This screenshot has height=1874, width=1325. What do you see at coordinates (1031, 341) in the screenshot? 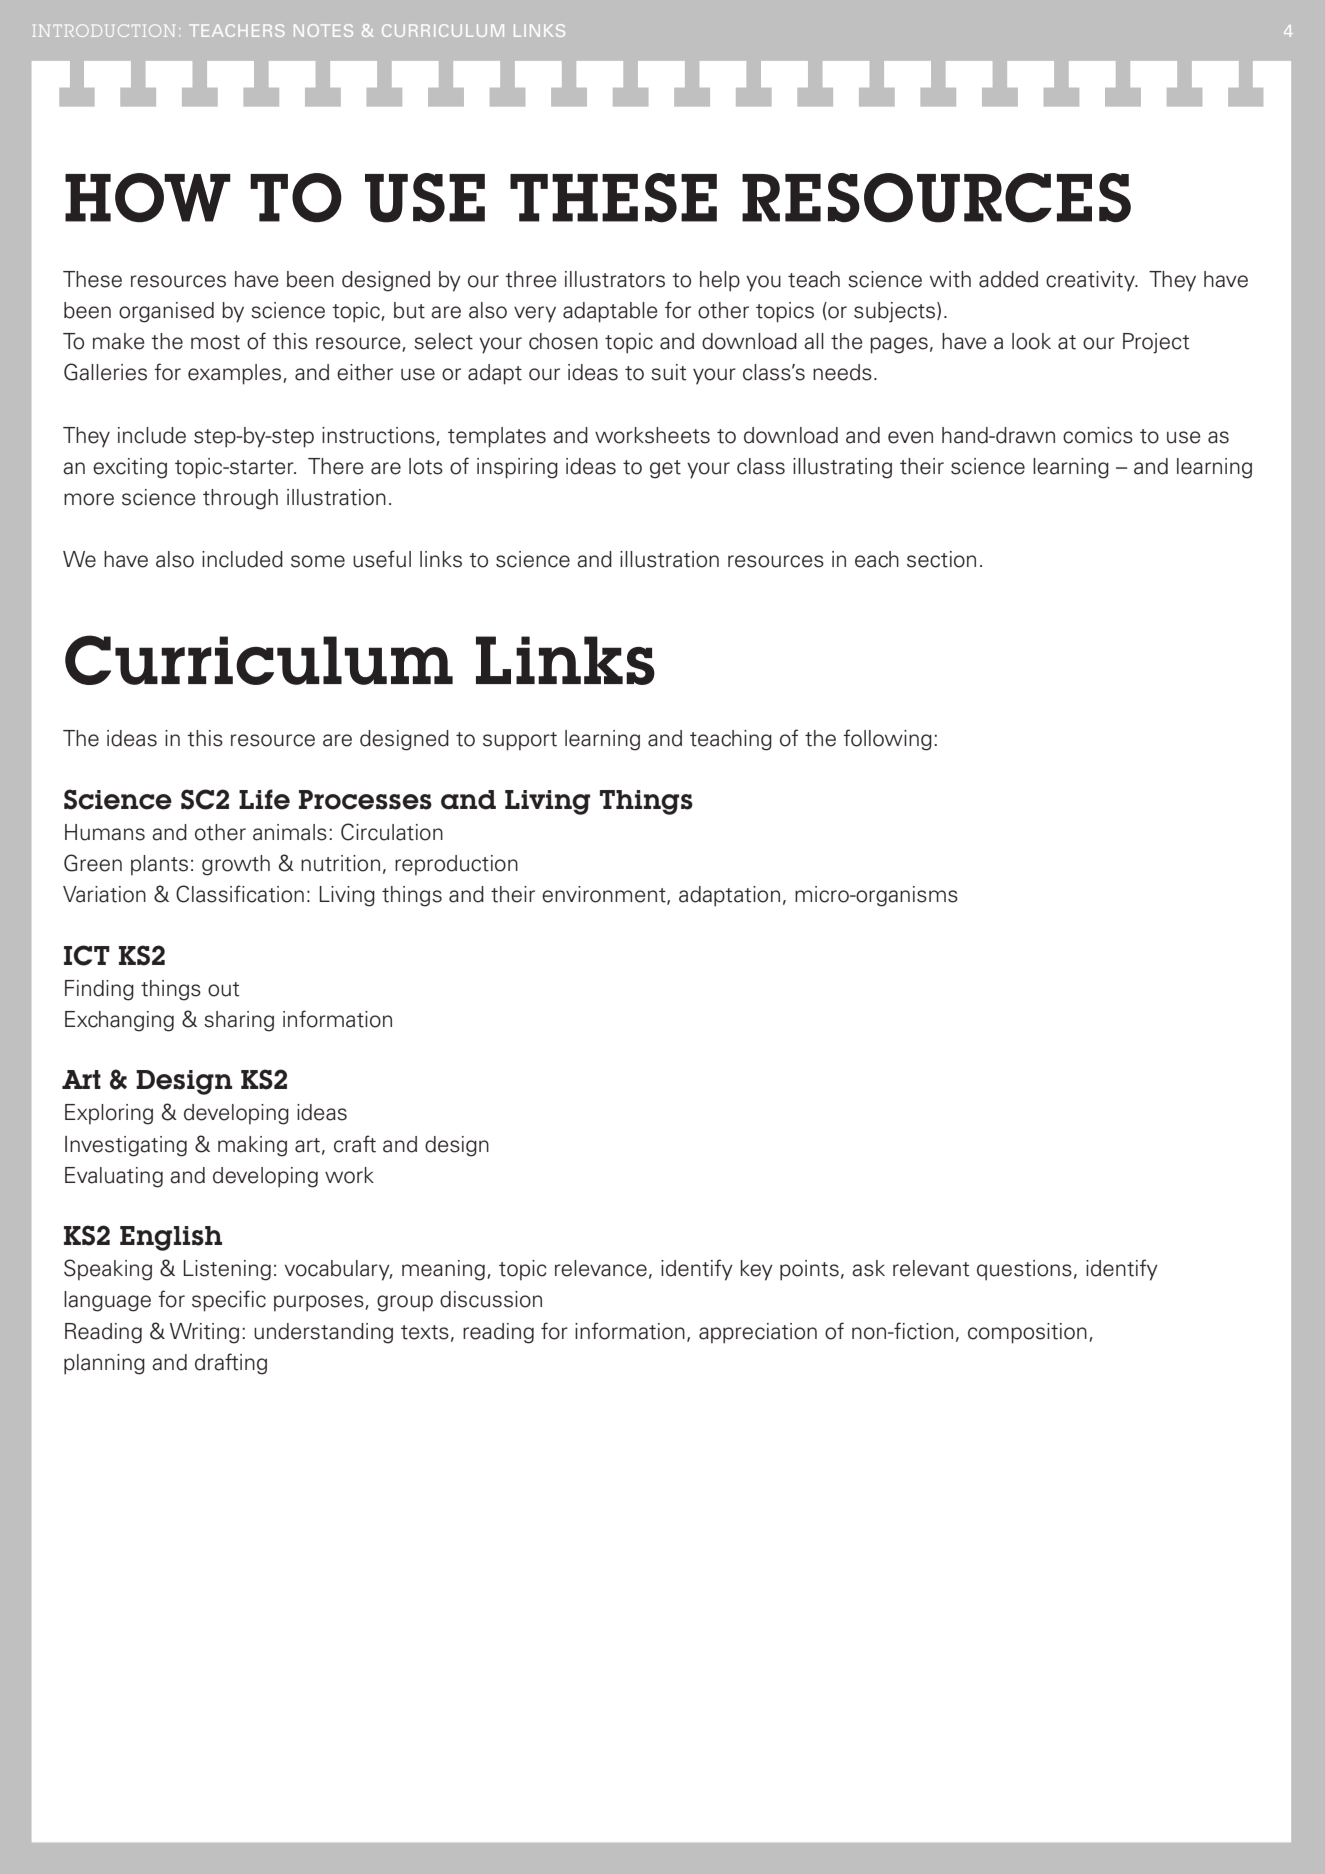
I see `look` at bounding box center [1031, 341].
